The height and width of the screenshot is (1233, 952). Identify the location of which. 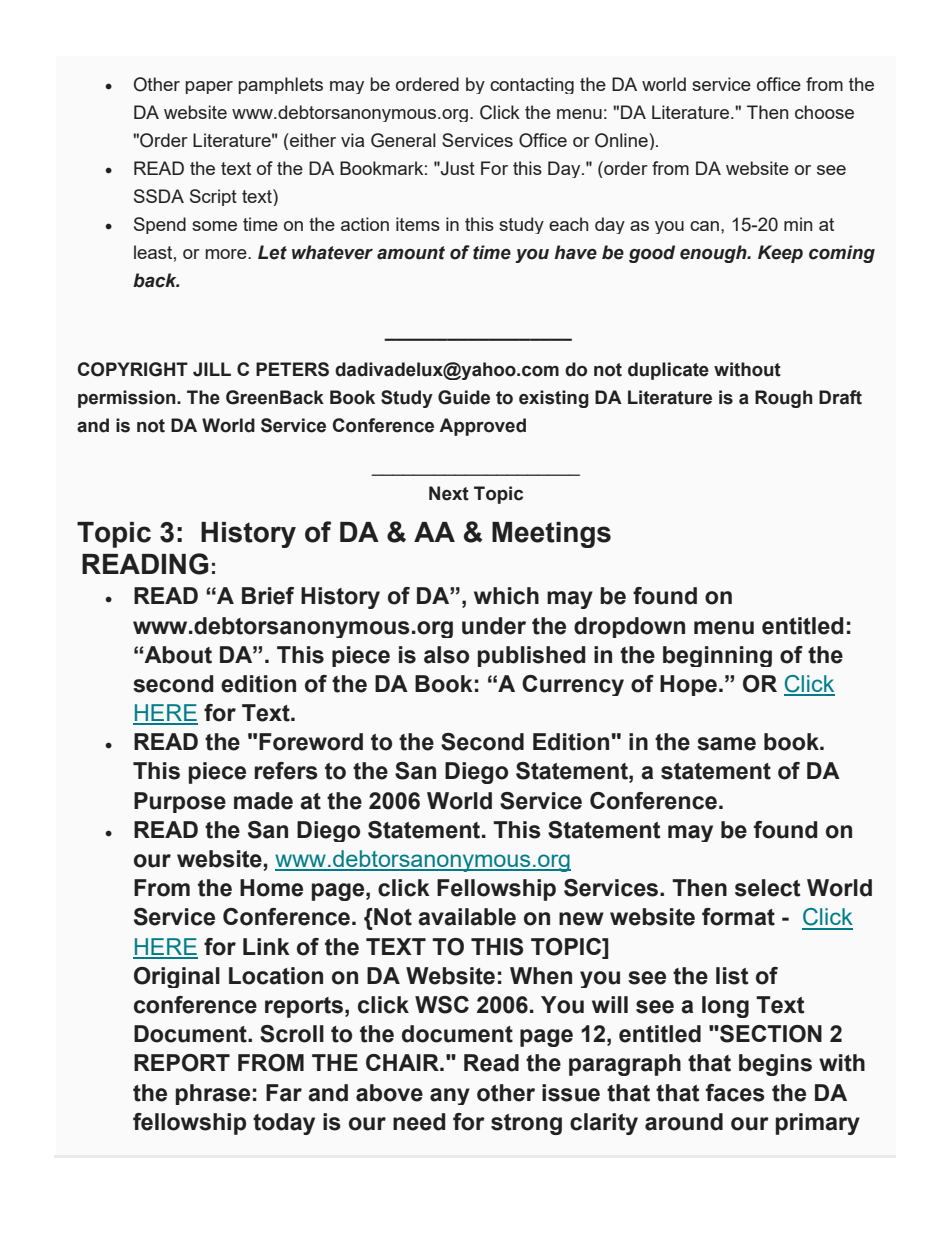
(506, 596).
